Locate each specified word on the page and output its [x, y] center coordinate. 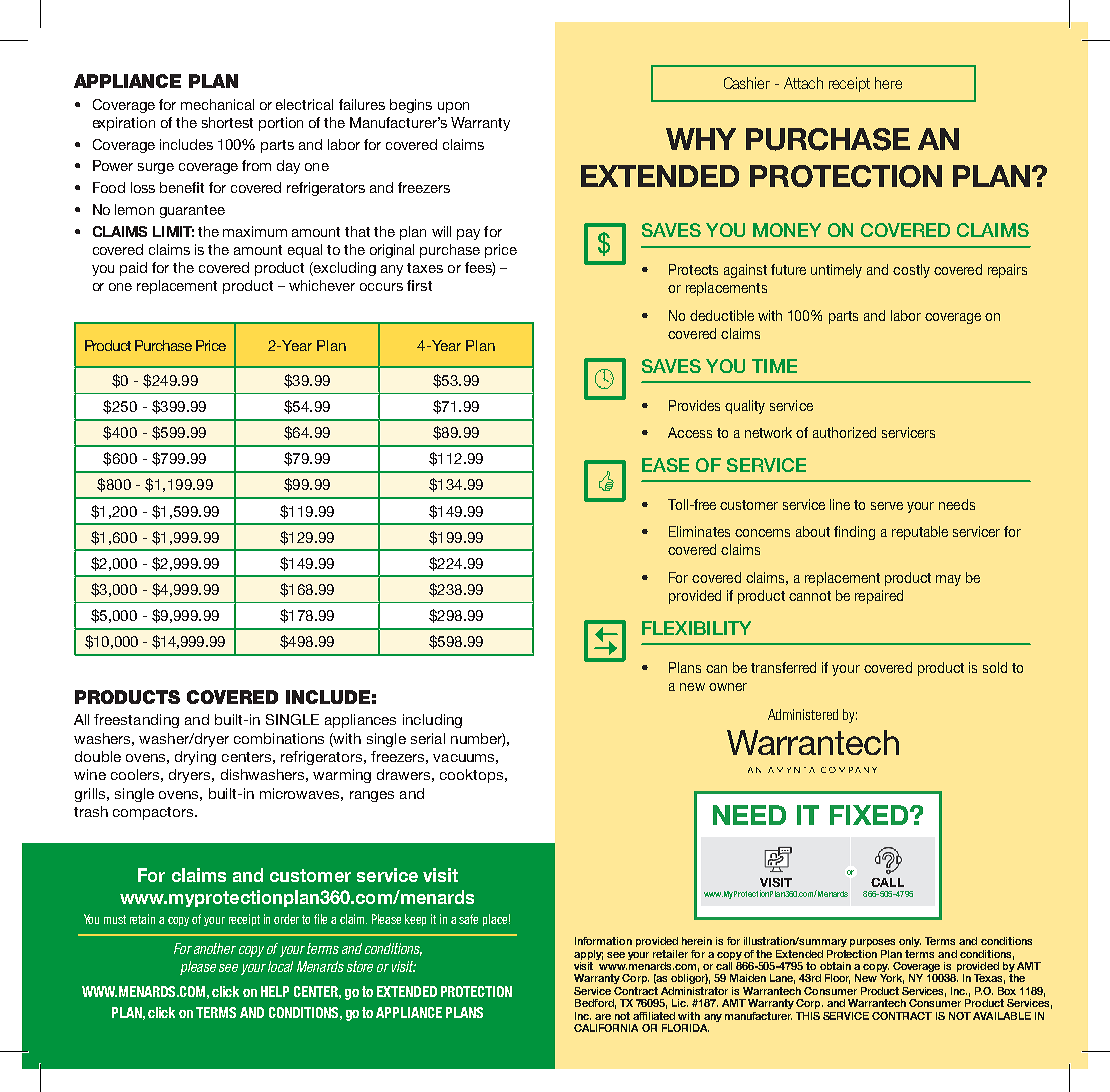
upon [453, 107]
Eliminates [699, 531]
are [603, 1017]
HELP [275, 991]
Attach [803, 83]
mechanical [217, 104]
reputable [920, 533]
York [892, 979]
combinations [279, 738]
